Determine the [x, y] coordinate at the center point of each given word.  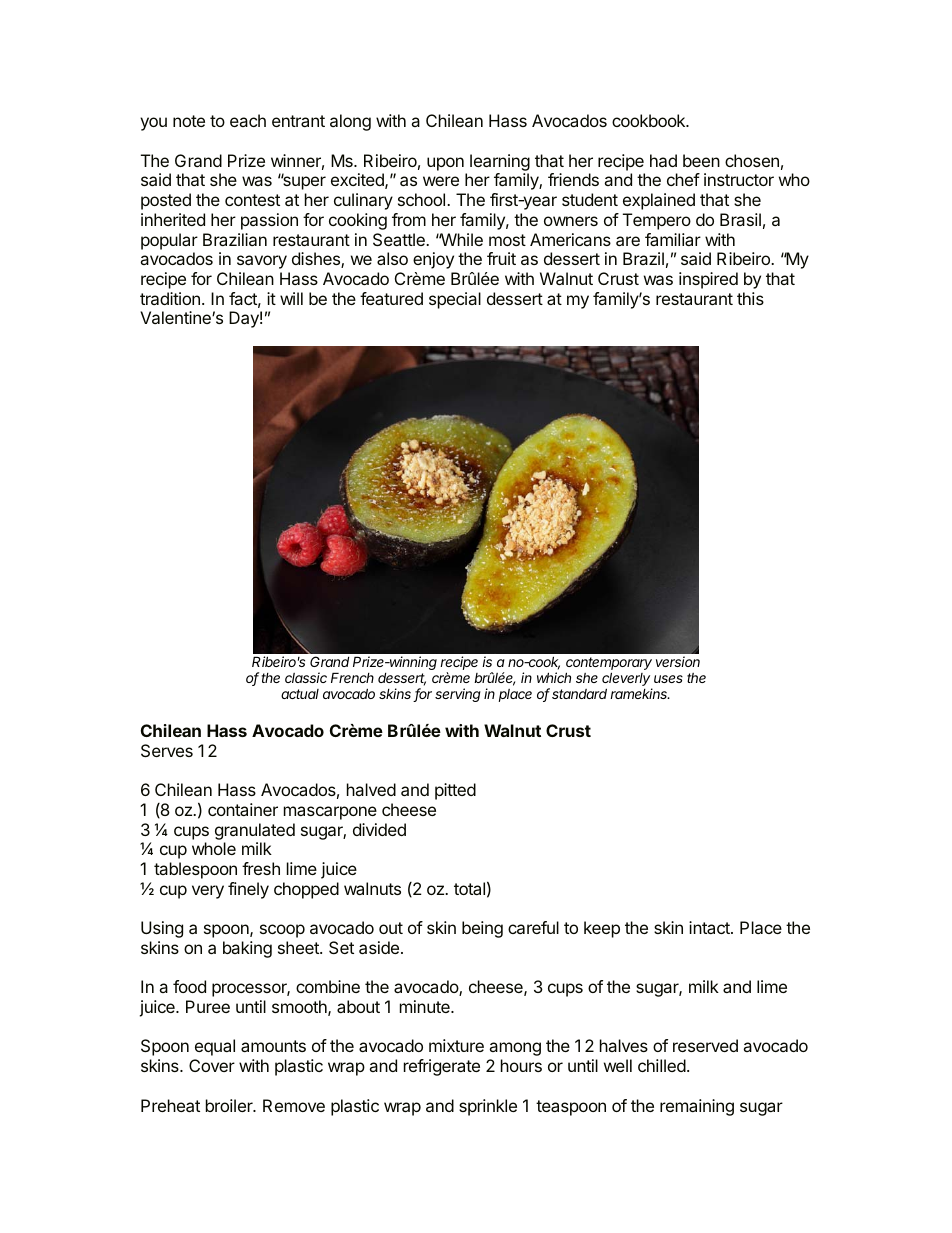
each [248, 120]
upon [445, 164]
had [663, 160]
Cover [212, 1065]
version [678, 661]
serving [458, 695]
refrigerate [442, 1067]
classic [306, 677]
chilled [662, 1065]
